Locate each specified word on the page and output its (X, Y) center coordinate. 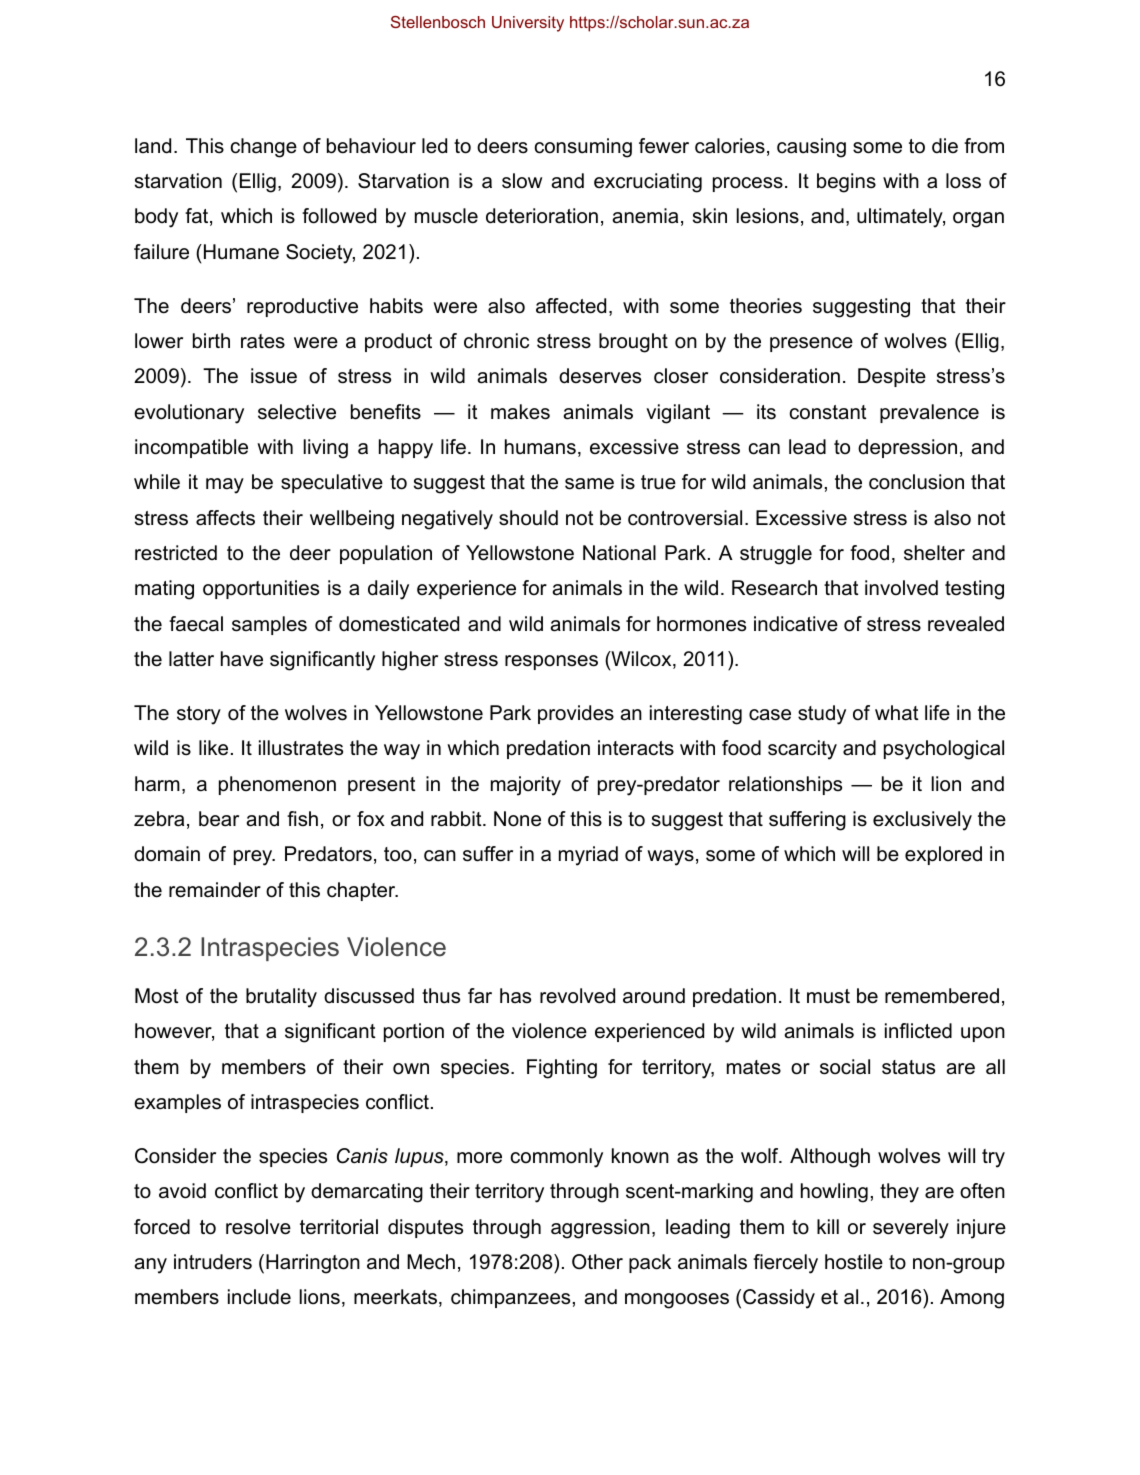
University (528, 24)
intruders (213, 1262)
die (945, 146)
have (242, 659)
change (264, 148)
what (897, 713)
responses (551, 662)
